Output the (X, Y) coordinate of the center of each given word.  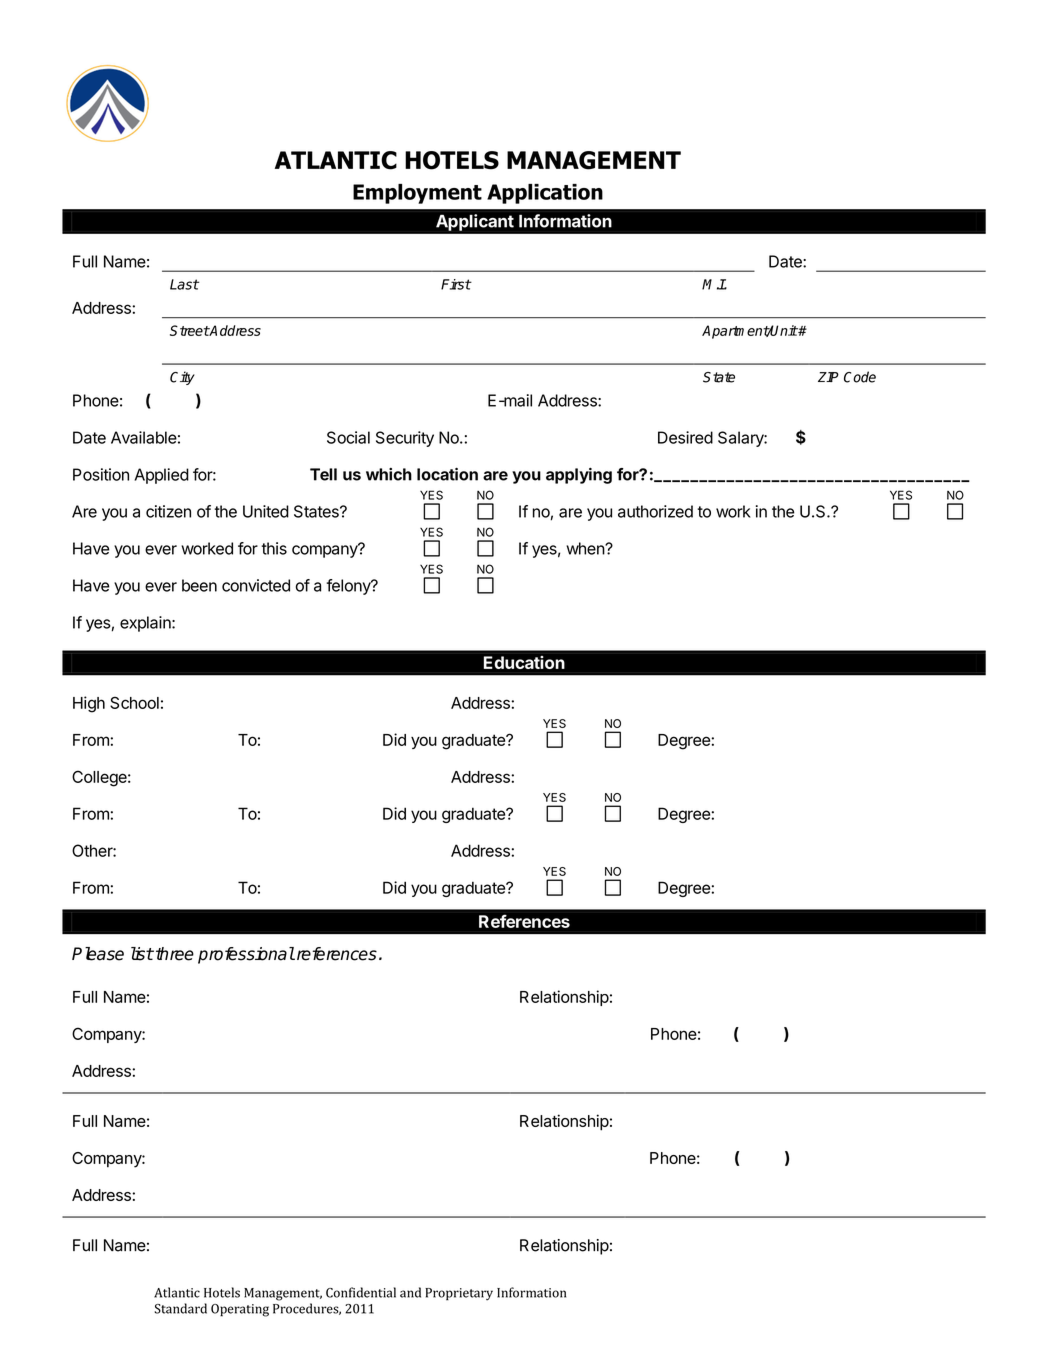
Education (524, 662)
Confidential (361, 1292)
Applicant (475, 222)
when (586, 548)
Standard (181, 1308)
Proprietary (459, 1294)
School (134, 702)
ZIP (828, 377)
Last (184, 284)
